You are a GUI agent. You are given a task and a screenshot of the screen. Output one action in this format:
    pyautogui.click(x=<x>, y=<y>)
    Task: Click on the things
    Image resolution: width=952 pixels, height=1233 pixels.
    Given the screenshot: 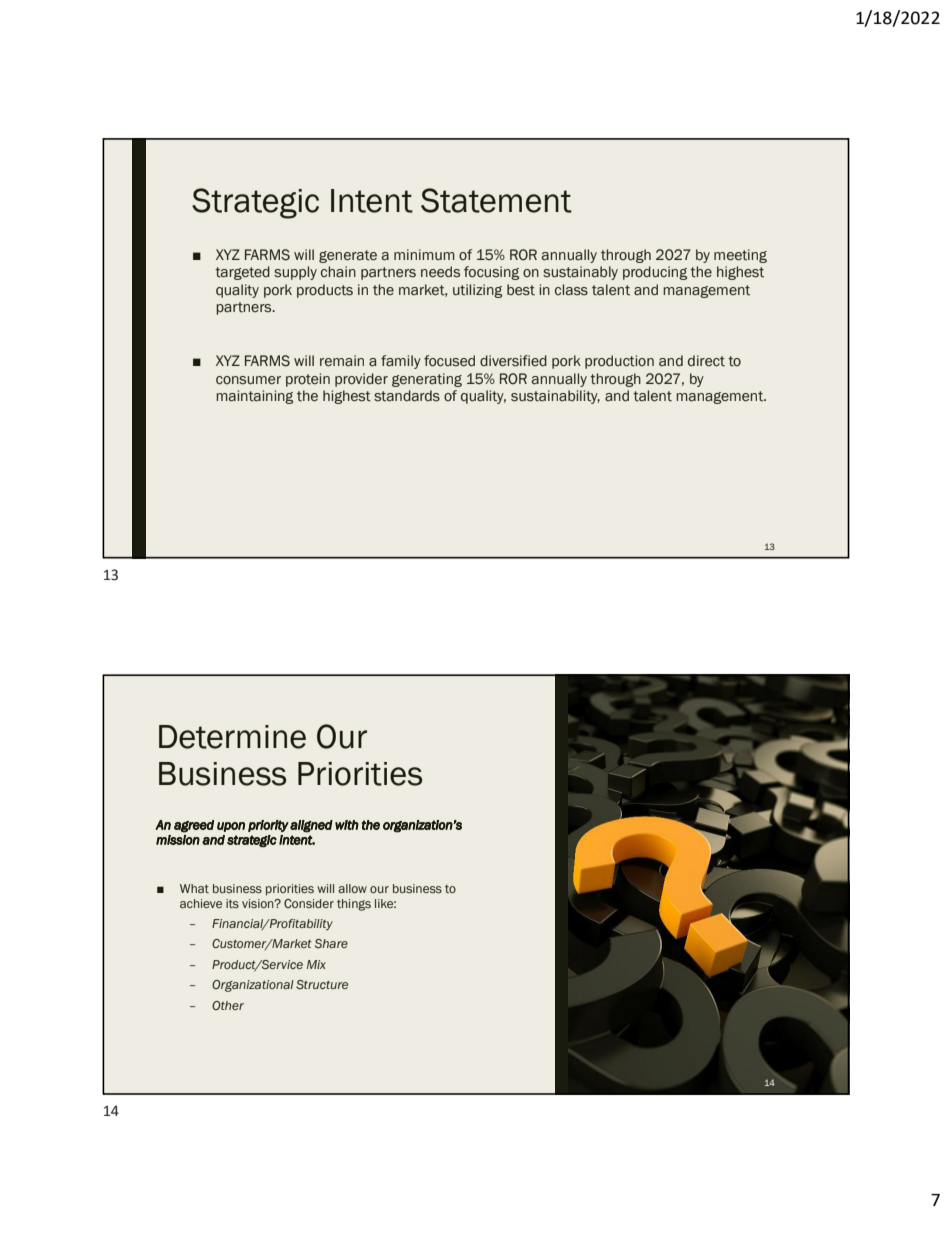 What is the action you would take?
    pyautogui.click(x=354, y=905)
